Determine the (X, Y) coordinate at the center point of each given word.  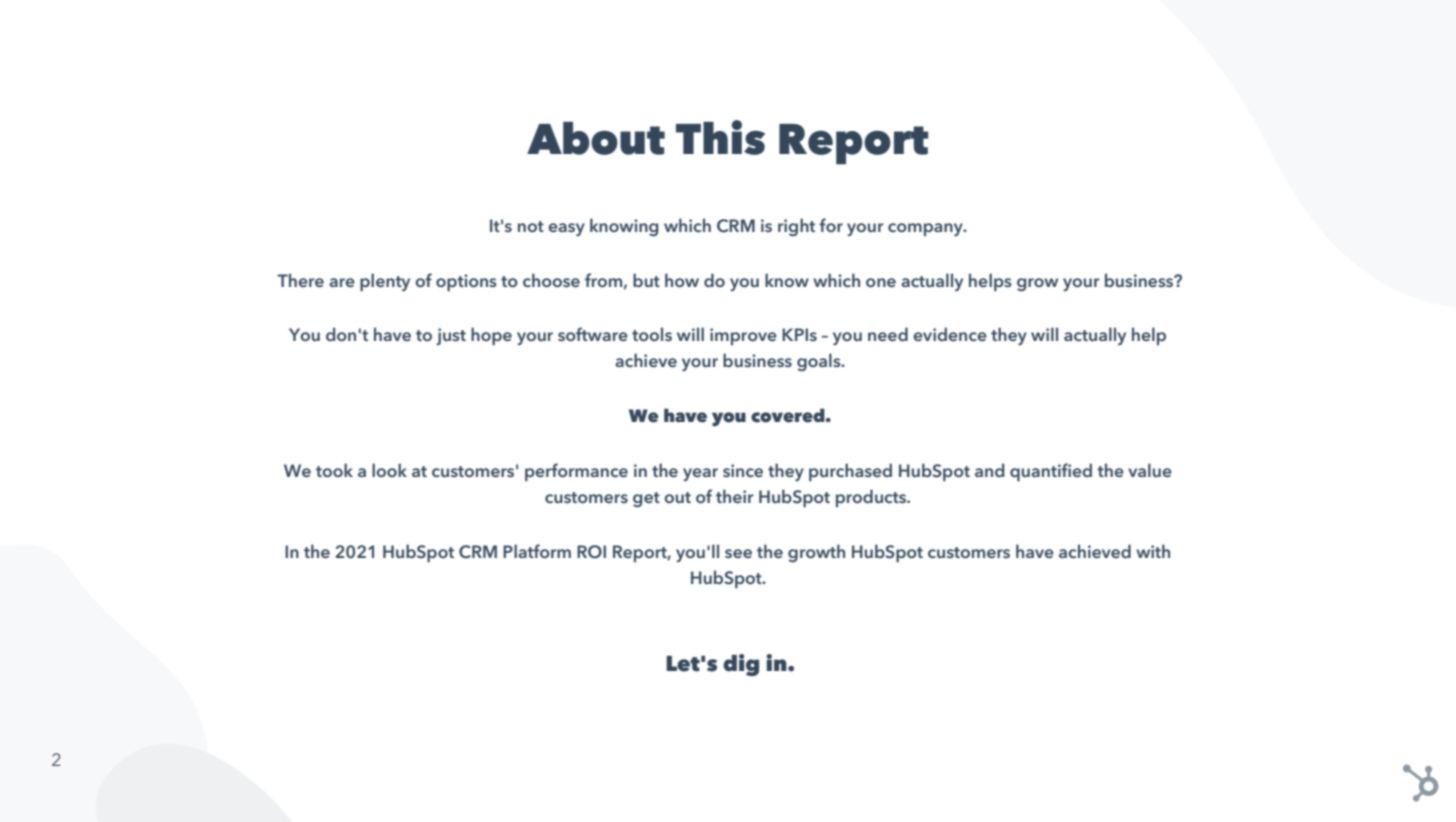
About (596, 138)
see (738, 553)
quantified (1051, 472)
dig (741, 665)
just (451, 336)
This (720, 137)
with (1153, 551)
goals (820, 362)
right (796, 227)
